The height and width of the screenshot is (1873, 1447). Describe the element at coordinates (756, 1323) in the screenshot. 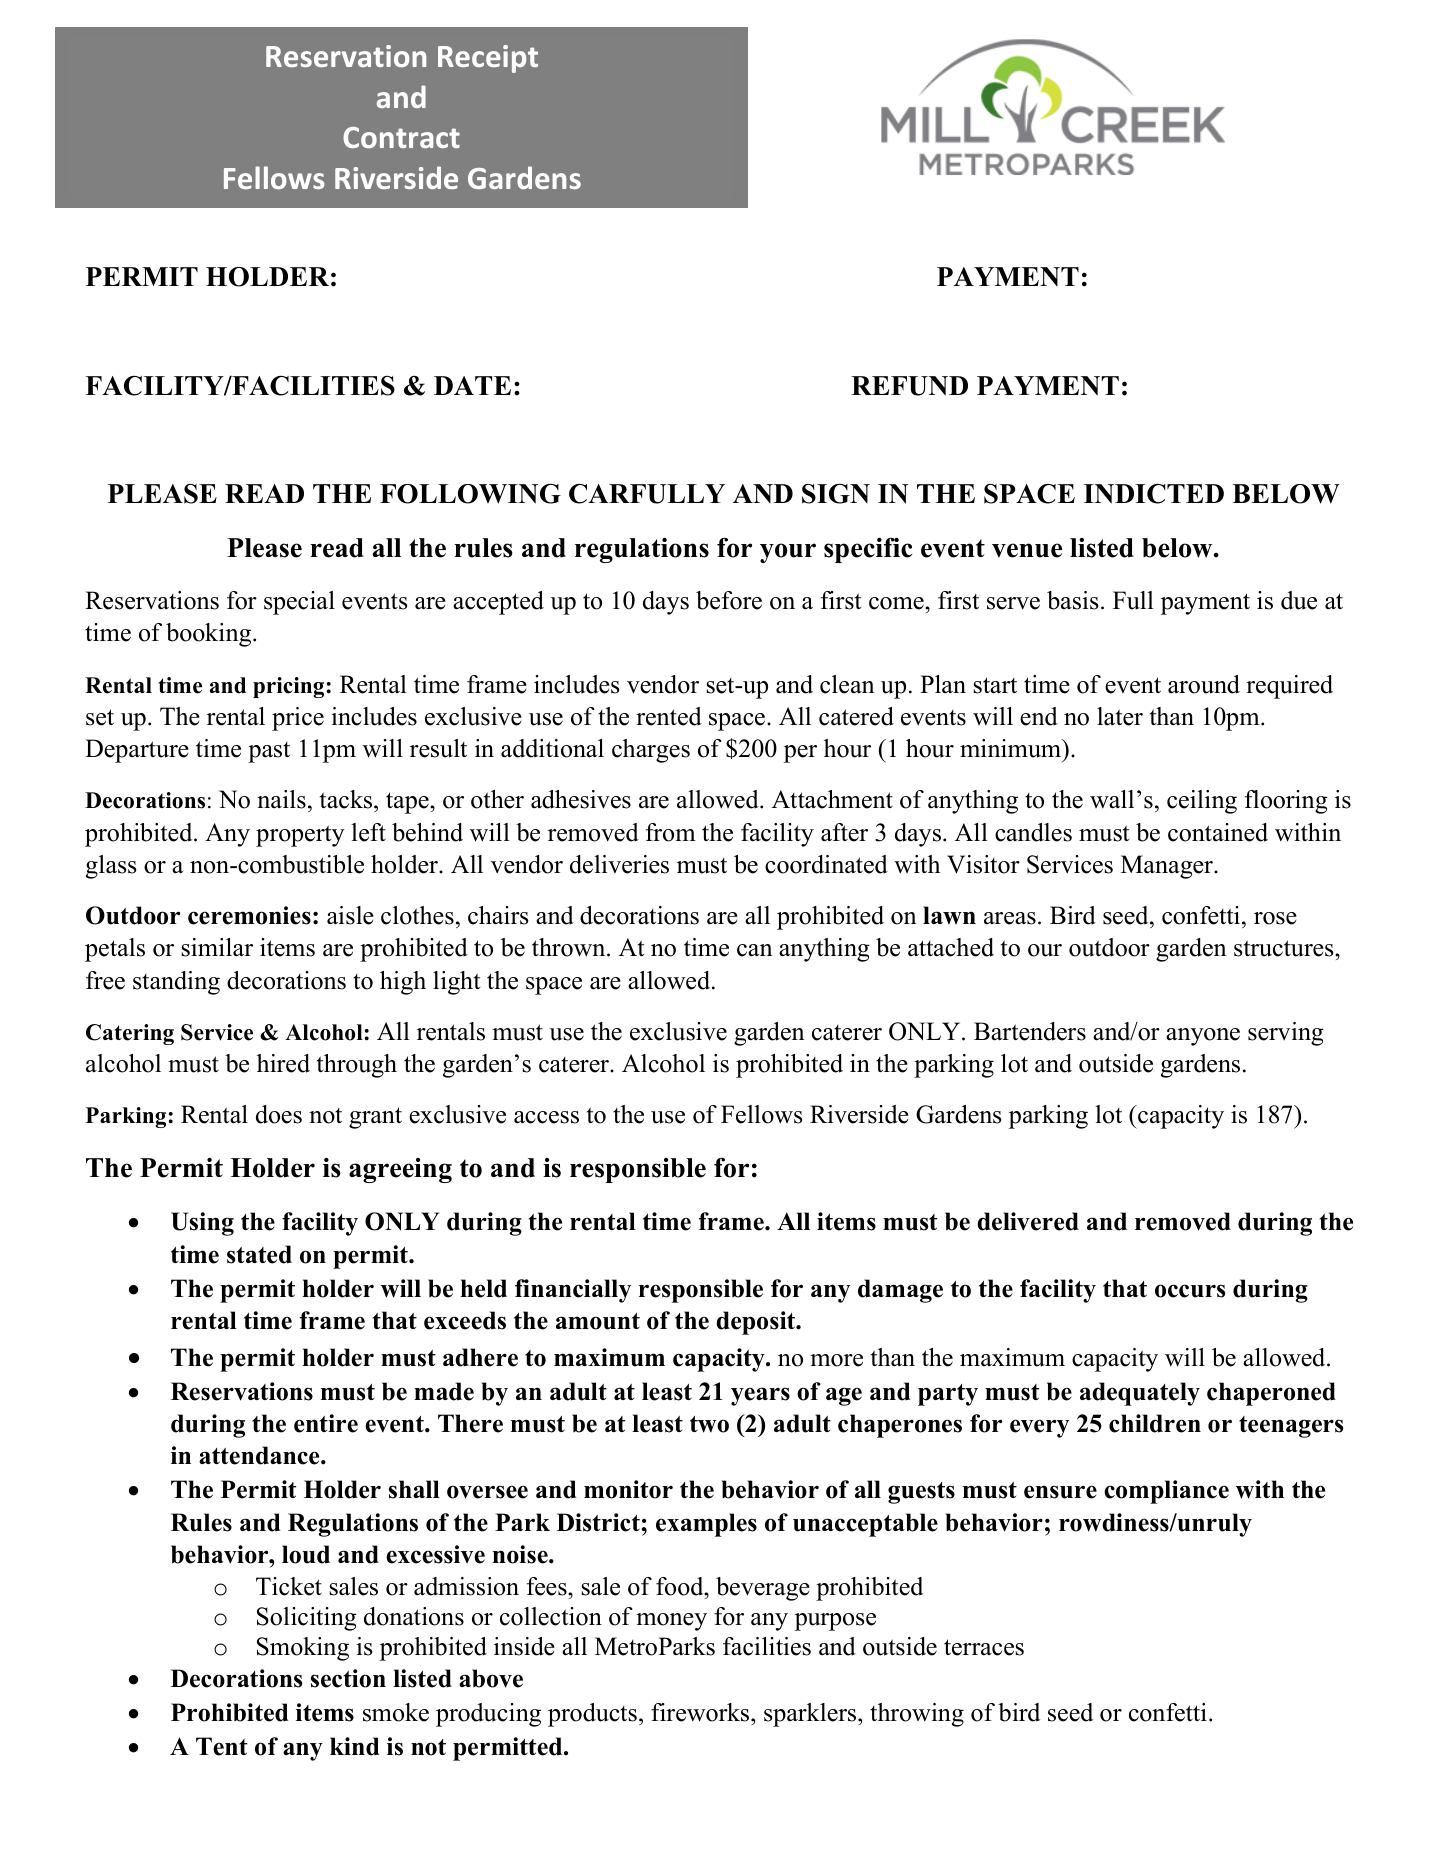

I see `deposit` at that location.
